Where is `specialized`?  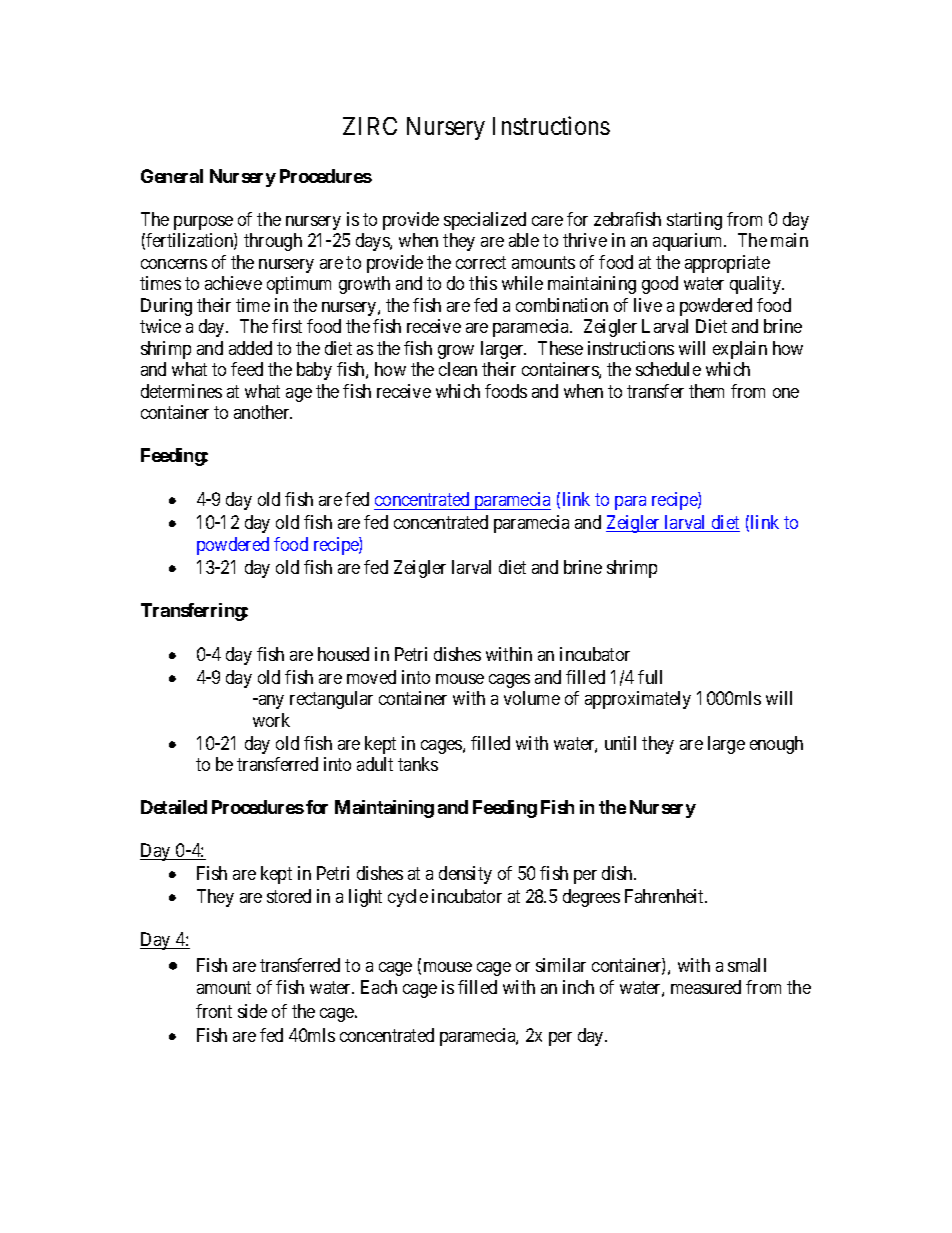 specialized is located at coordinates (485, 221).
